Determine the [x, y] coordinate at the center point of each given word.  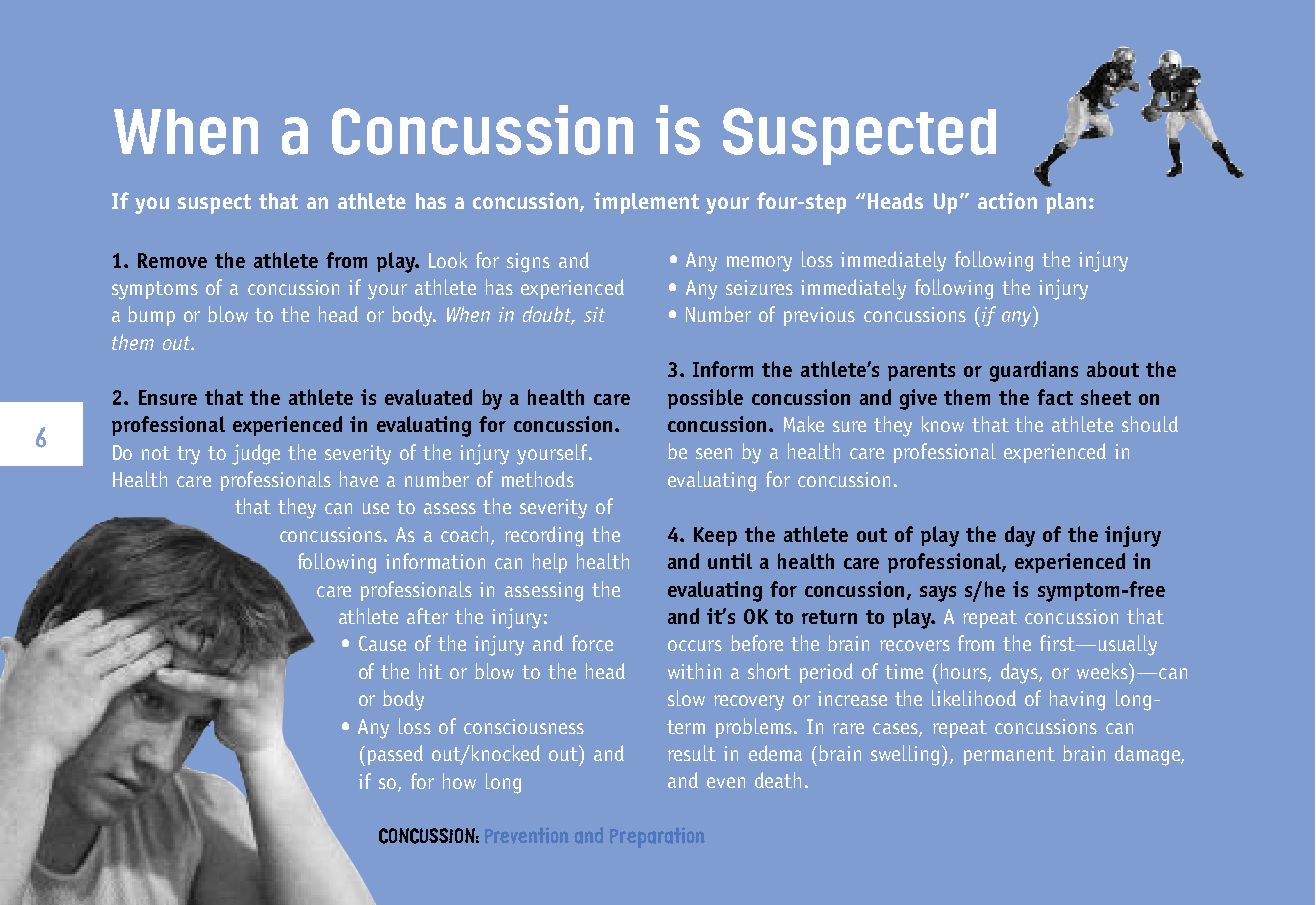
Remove [172, 260]
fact [1055, 397]
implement [646, 203]
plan [1066, 203]
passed [395, 755]
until [730, 561]
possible [705, 399]
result [692, 753]
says [938, 594]
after [427, 616]
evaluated [428, 397]
